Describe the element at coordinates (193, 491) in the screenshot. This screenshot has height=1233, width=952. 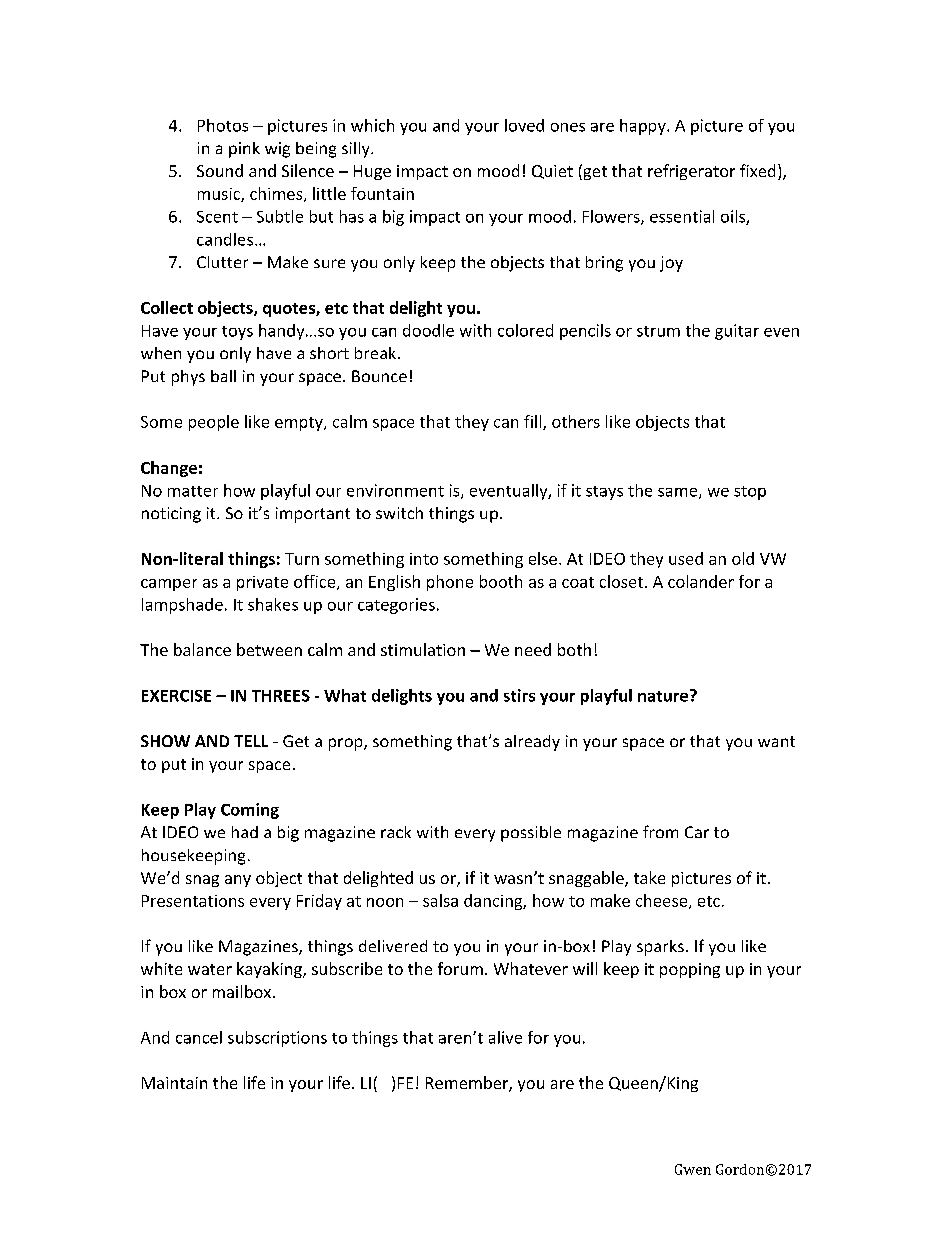
I see `matter` at that location.
